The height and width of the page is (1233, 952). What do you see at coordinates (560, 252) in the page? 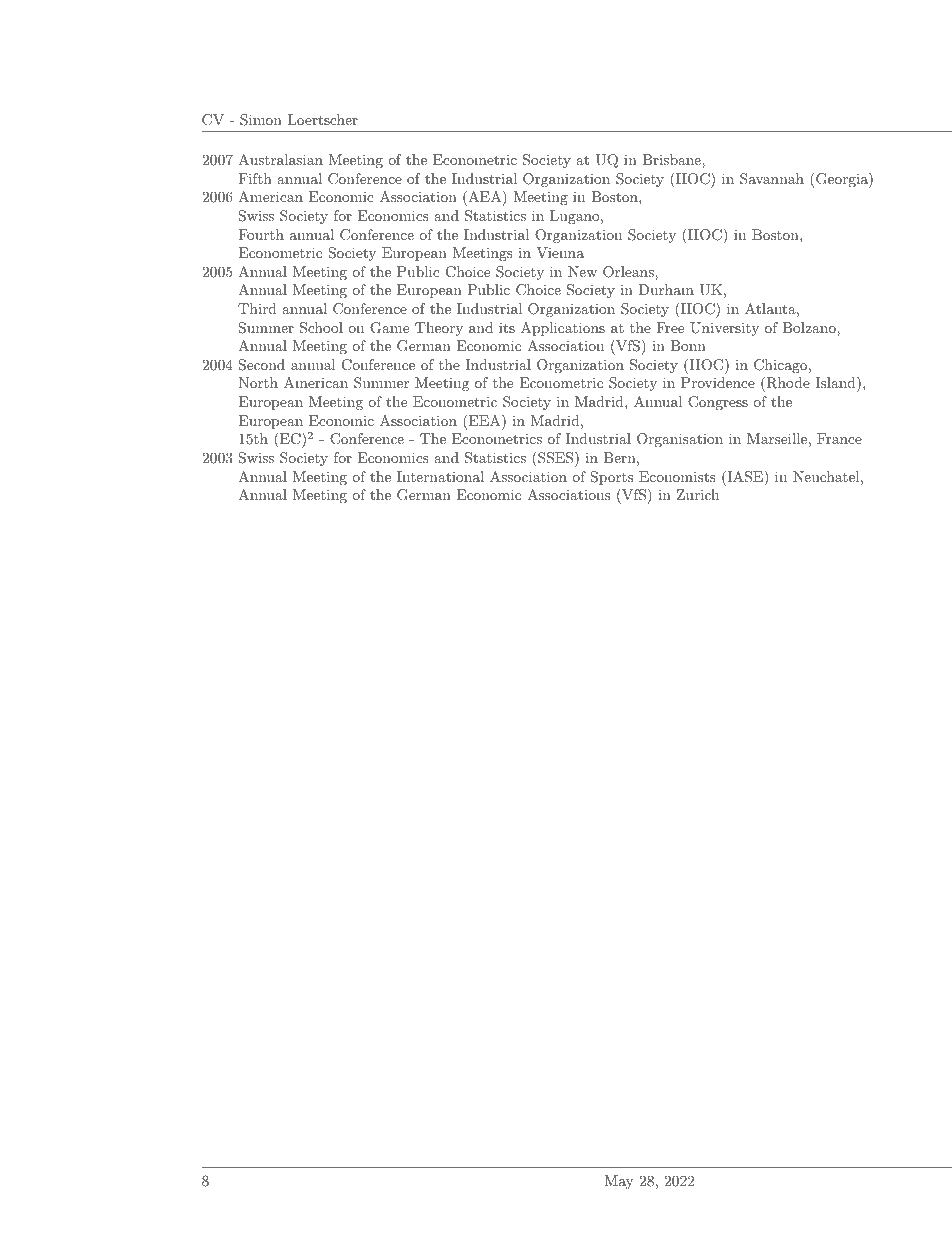
I see `Vienna` at bounding box center [560, 252].
